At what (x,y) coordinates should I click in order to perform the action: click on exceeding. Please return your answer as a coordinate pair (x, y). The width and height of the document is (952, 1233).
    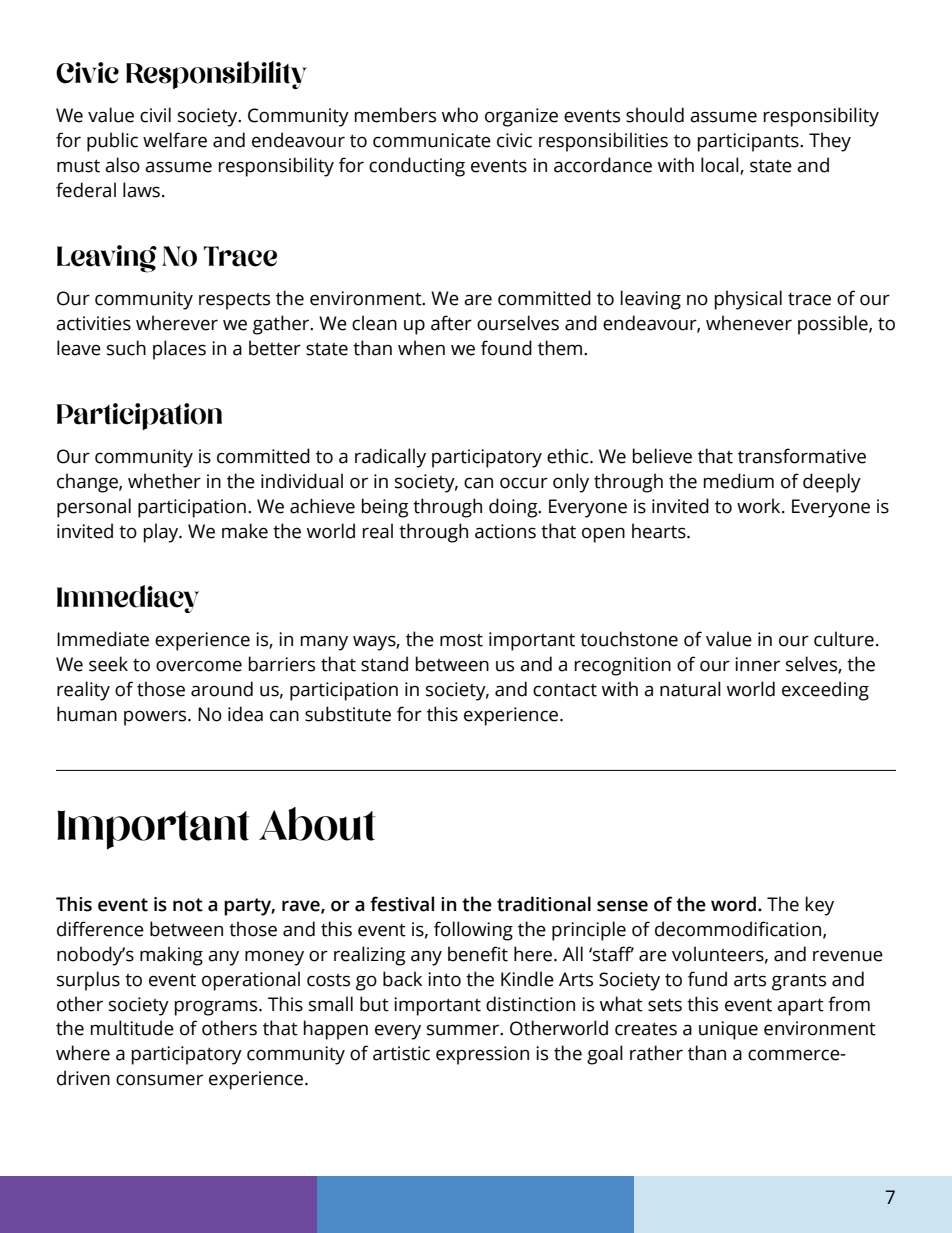
    Looking at the image, I should click on (825, 691).
